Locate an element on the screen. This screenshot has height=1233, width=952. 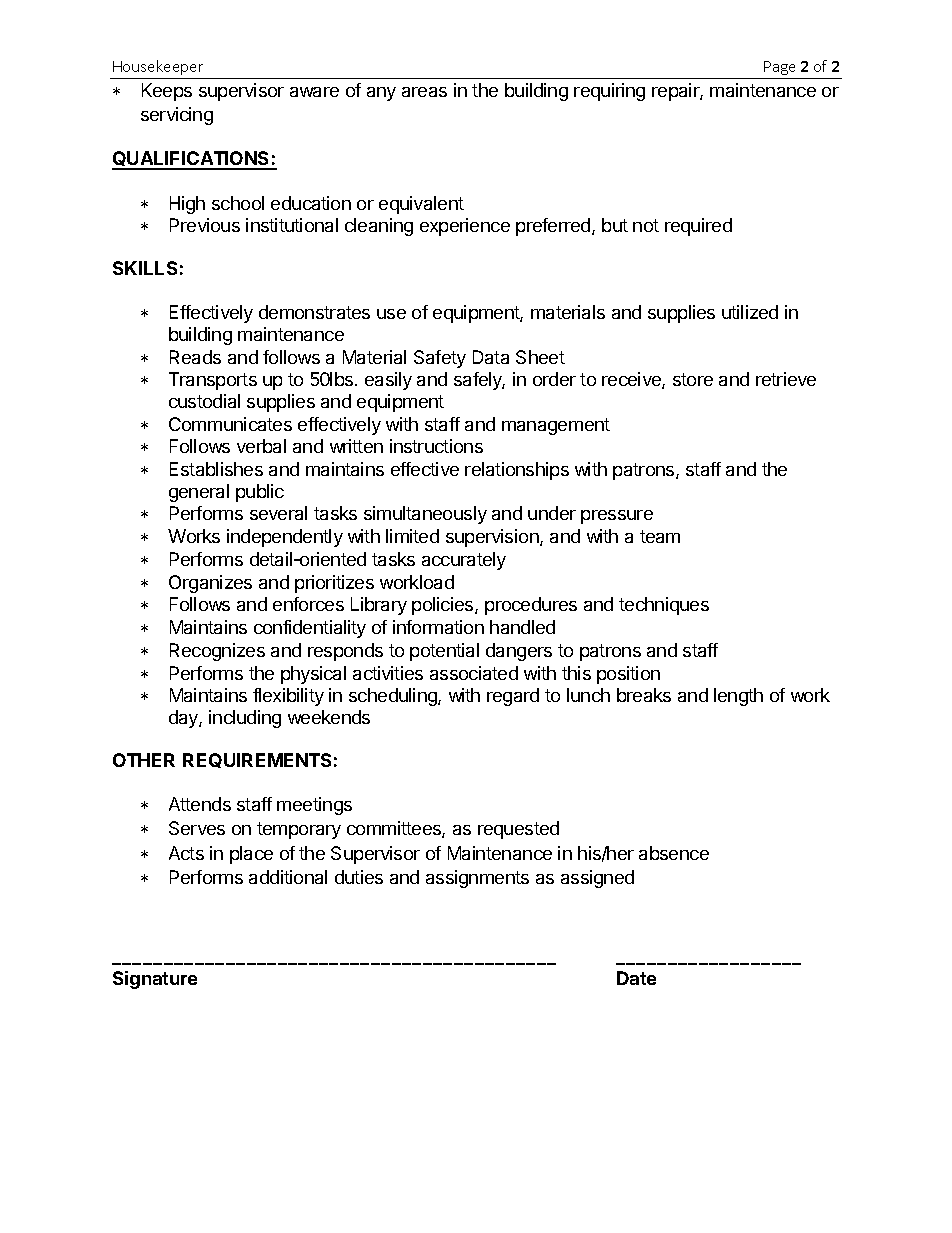
assignments is located at coordinates (477, 879).
